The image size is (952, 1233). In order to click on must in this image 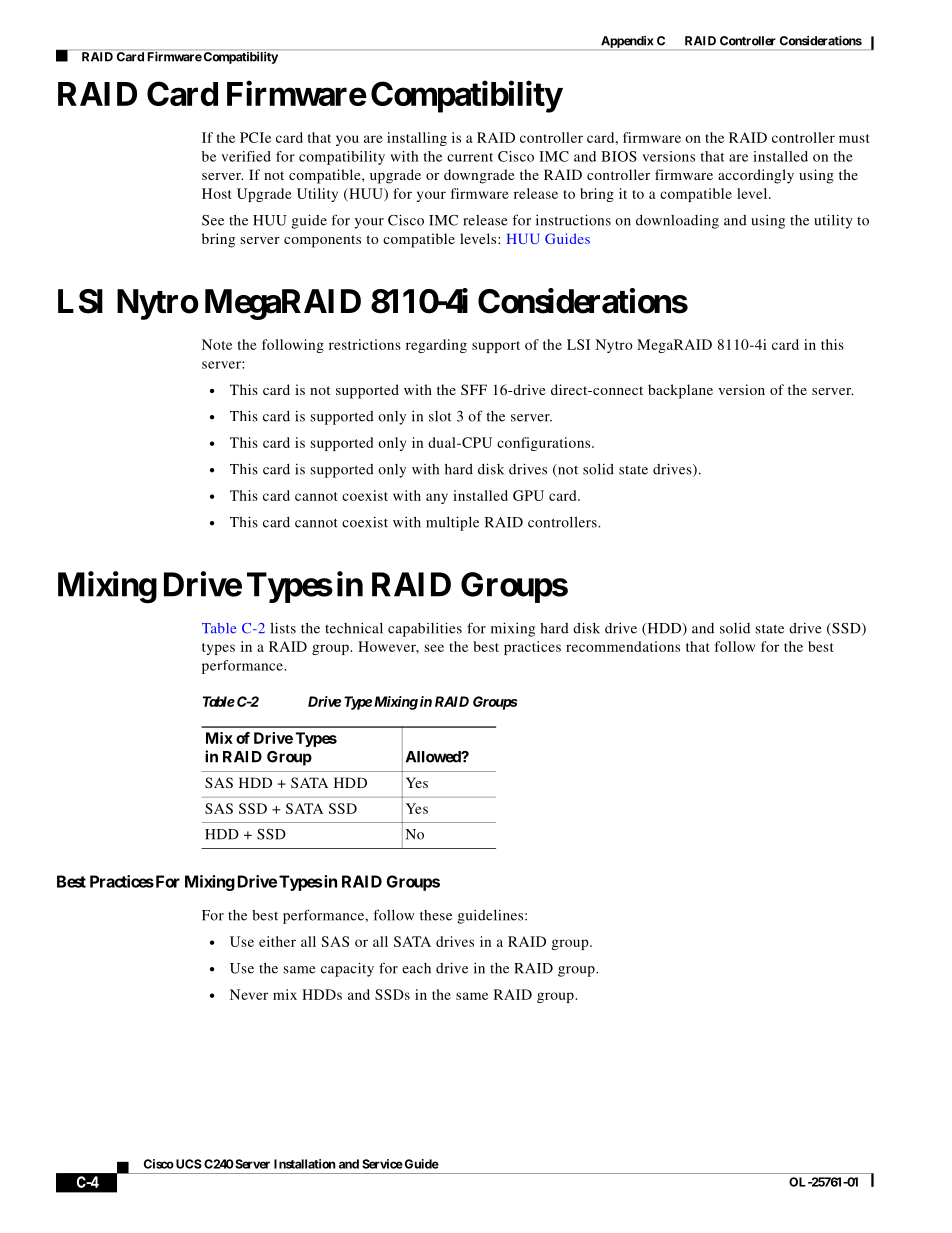, I will do `click(854, 138)`.
